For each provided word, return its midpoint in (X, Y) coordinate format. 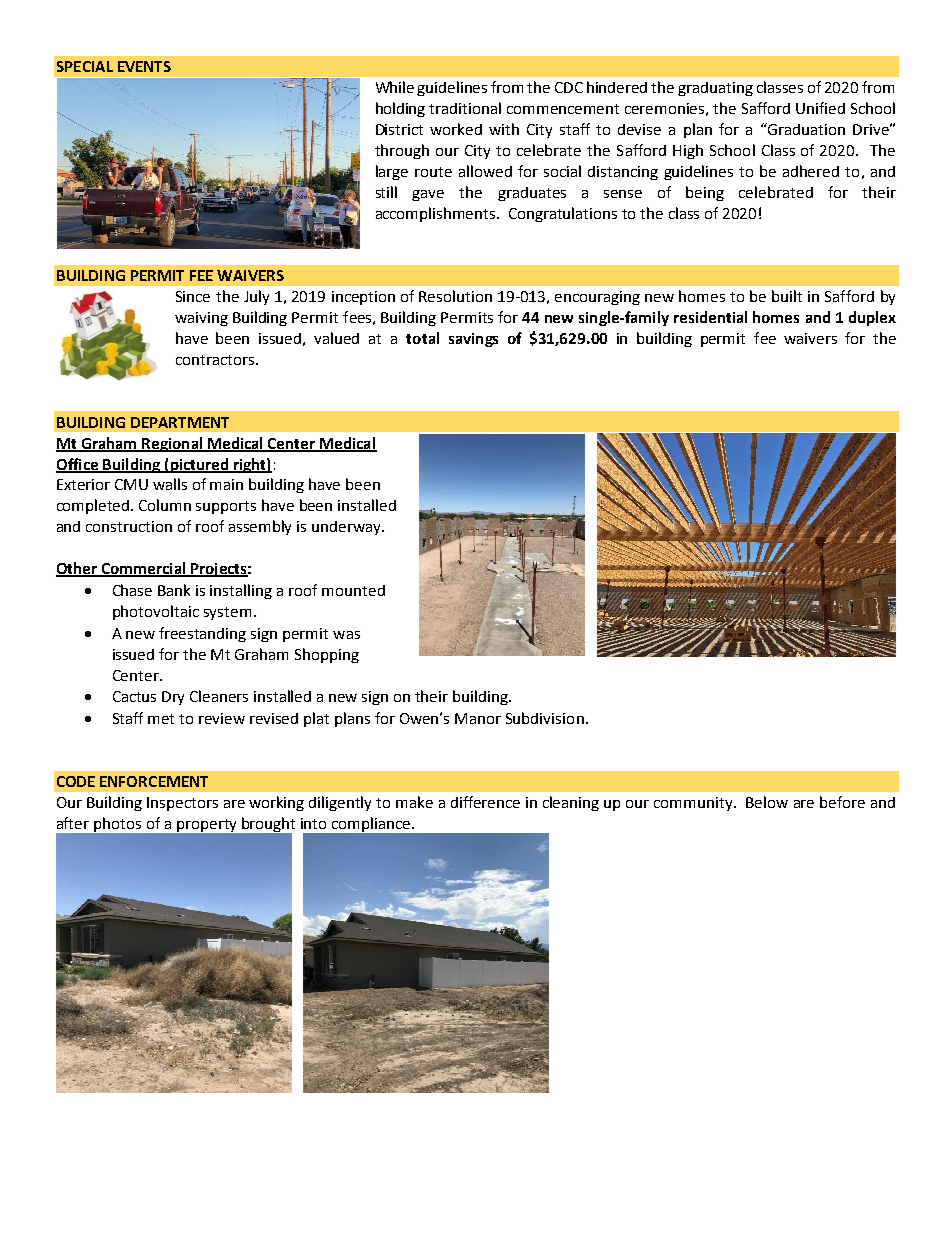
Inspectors (182, 804)
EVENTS (144, 66)
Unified (820, 108)
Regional (172, 444)
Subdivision (545, 718)
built (787, 296)
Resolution (455, 296)
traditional (465, 108)
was (346, 635)
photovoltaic (156, 612)
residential (710, 317)
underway (347, 528)
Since (193, 296)
